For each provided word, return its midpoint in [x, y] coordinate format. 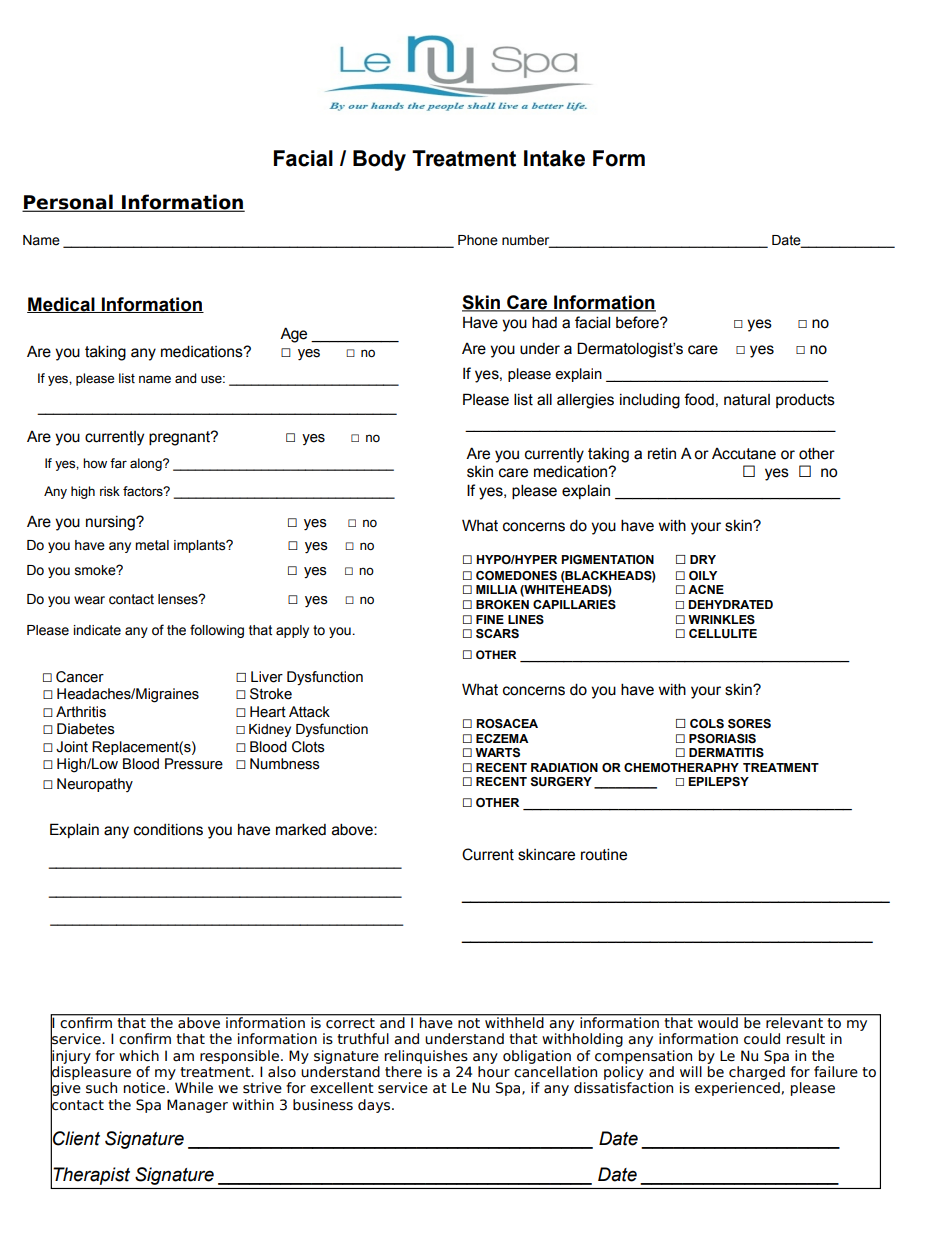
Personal [68, 203]
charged [757, 1073]
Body [379, 160]
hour [494, 1072]
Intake [554, 158]
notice [146, 1088]
